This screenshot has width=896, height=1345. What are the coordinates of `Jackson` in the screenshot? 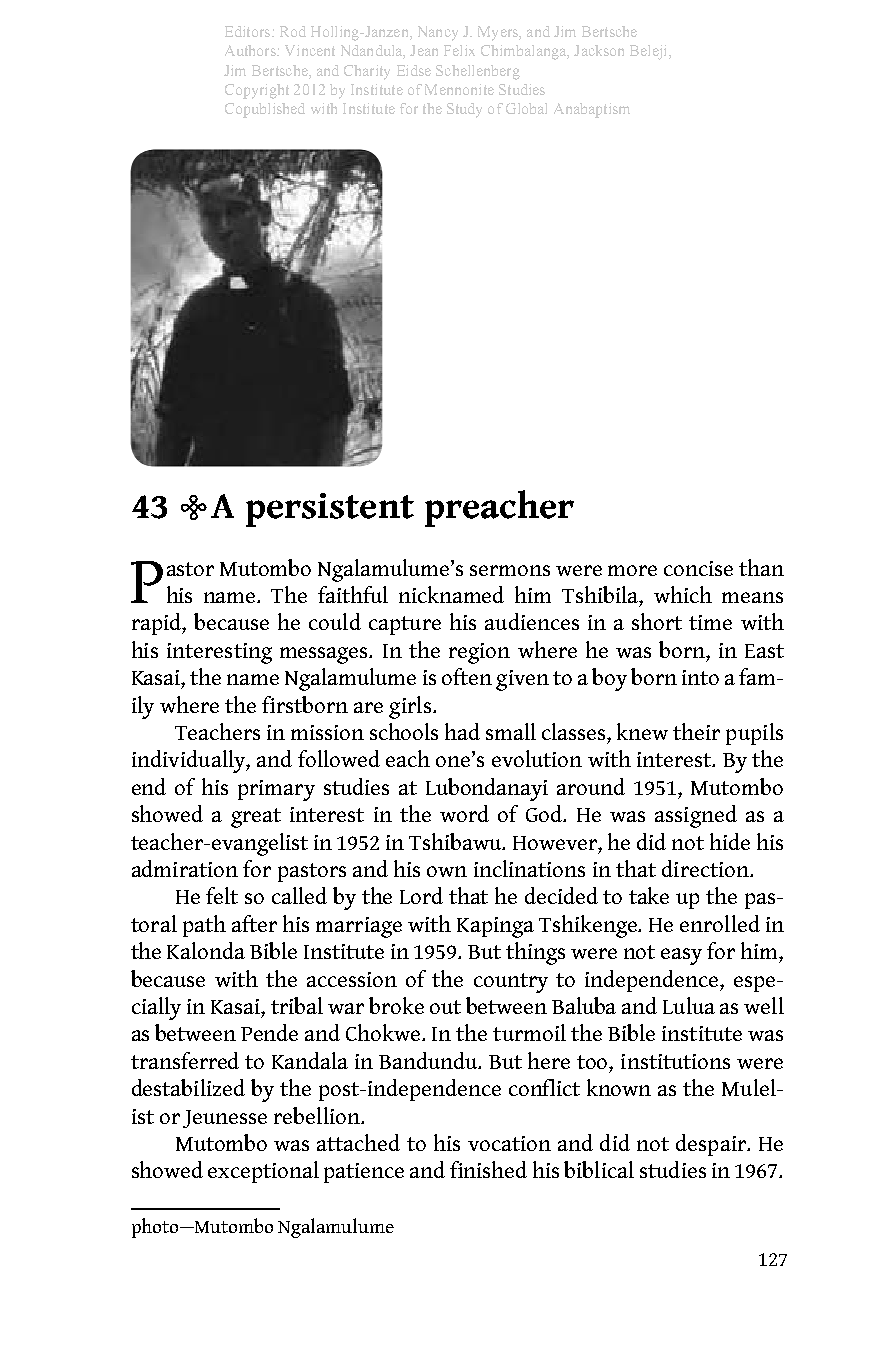 It's located at (599, 50).
